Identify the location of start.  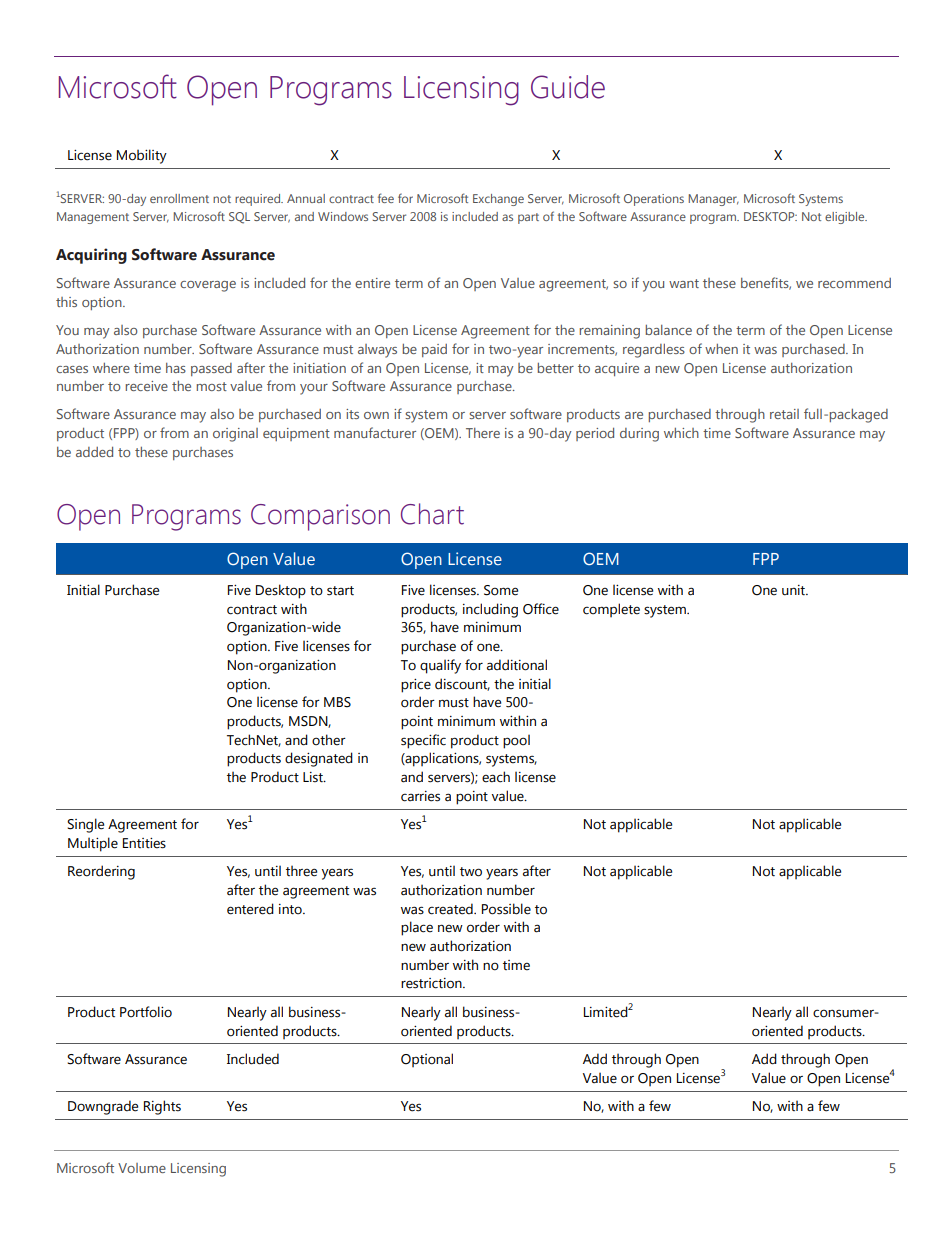
(340, 591).
